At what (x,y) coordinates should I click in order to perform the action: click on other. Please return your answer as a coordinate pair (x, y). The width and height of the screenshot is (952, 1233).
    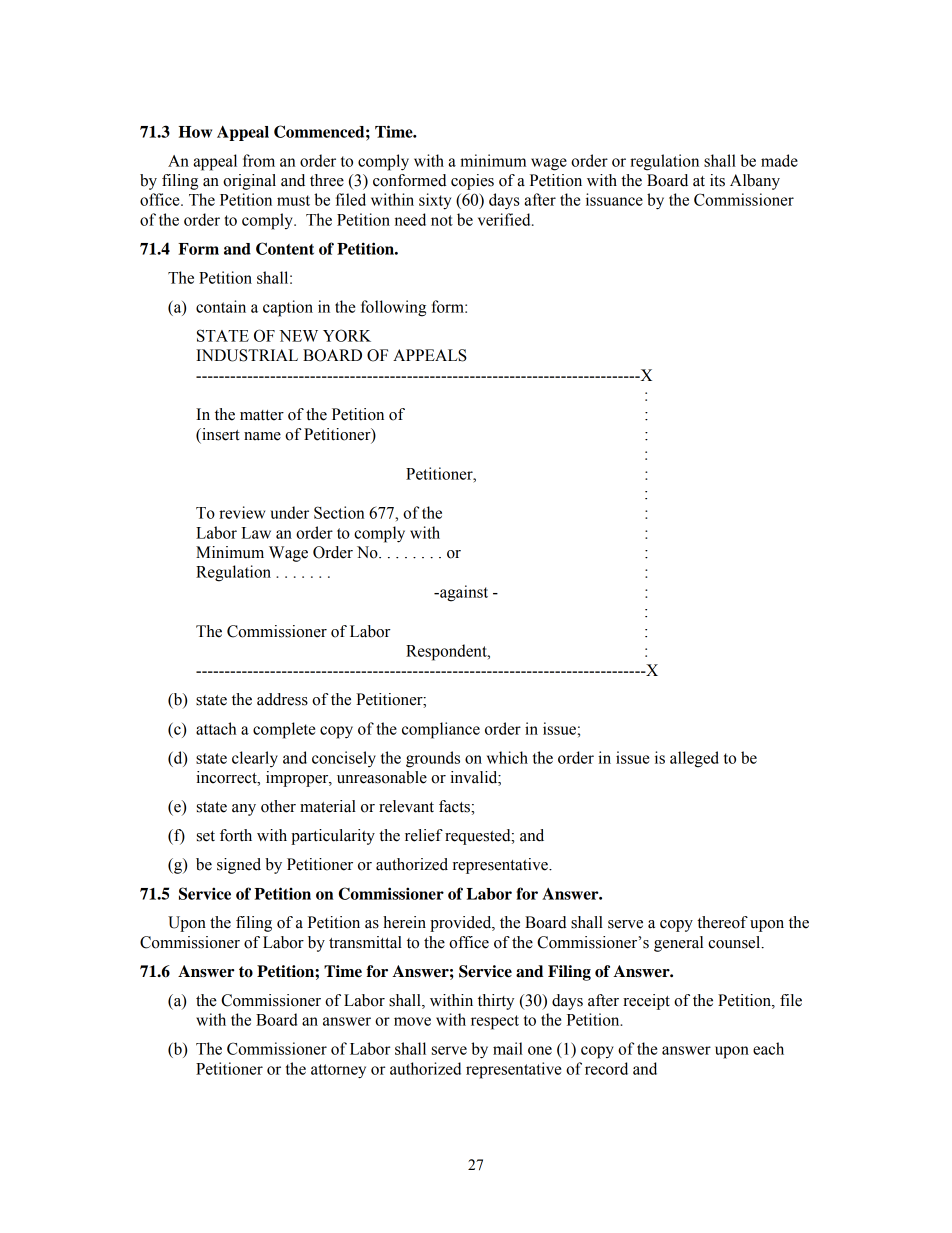
    Looking at the image, I should click on (278, 806).
